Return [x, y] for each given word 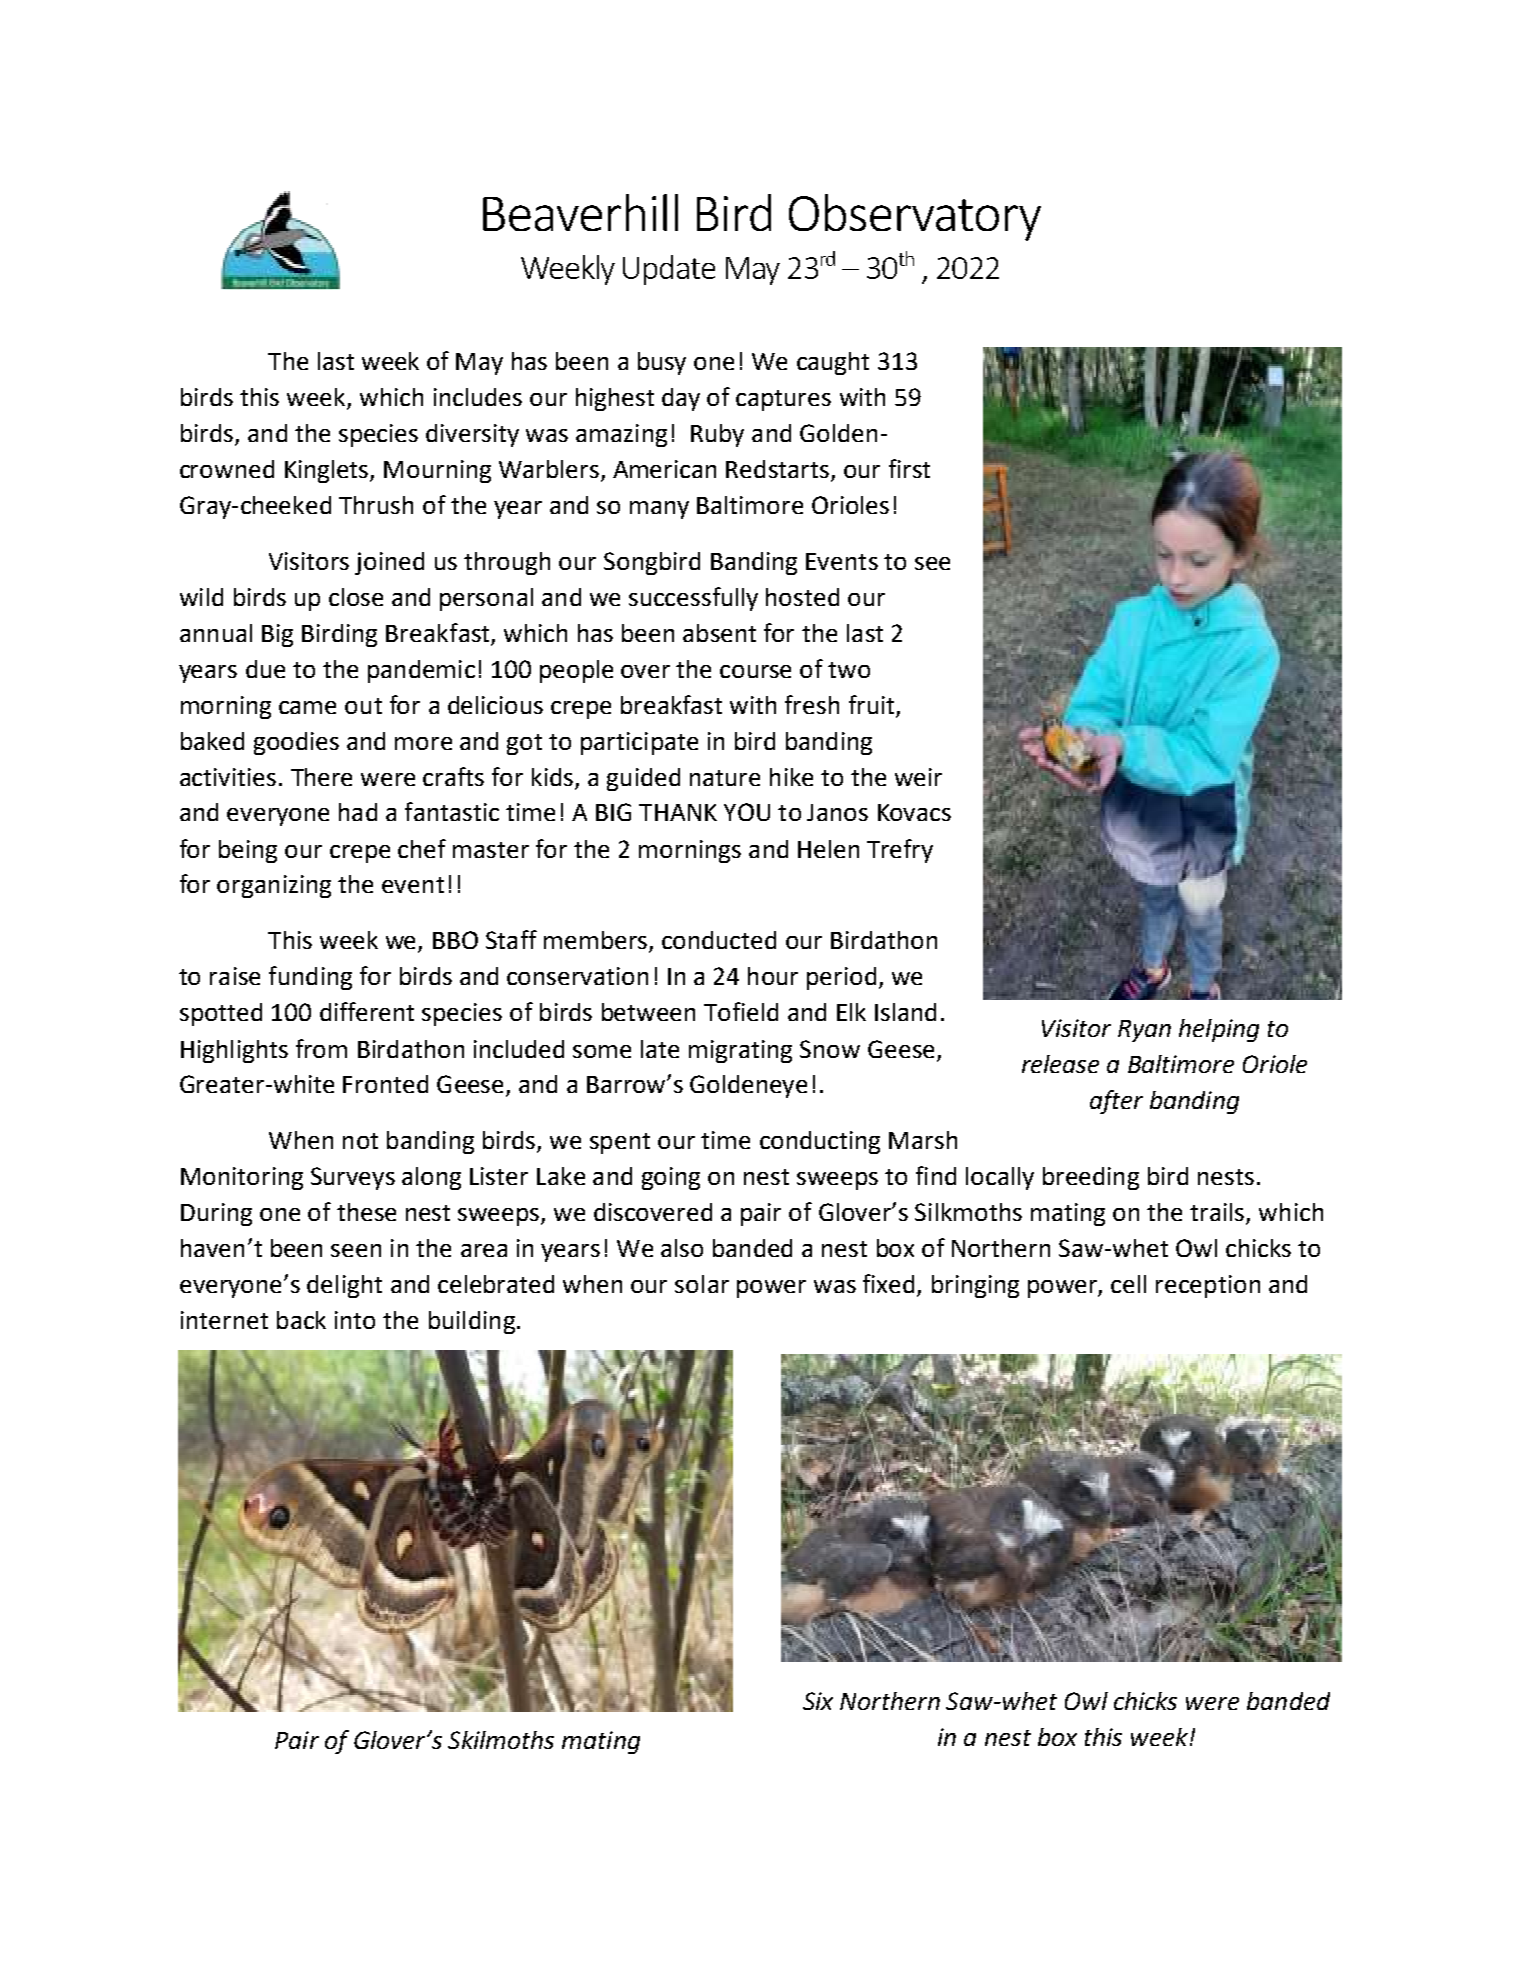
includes [478, 397]
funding [310, 978]
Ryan [1144, 1031]
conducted [719, 940]
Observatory [915, 217]
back [301, 1320]
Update [669, 270]
